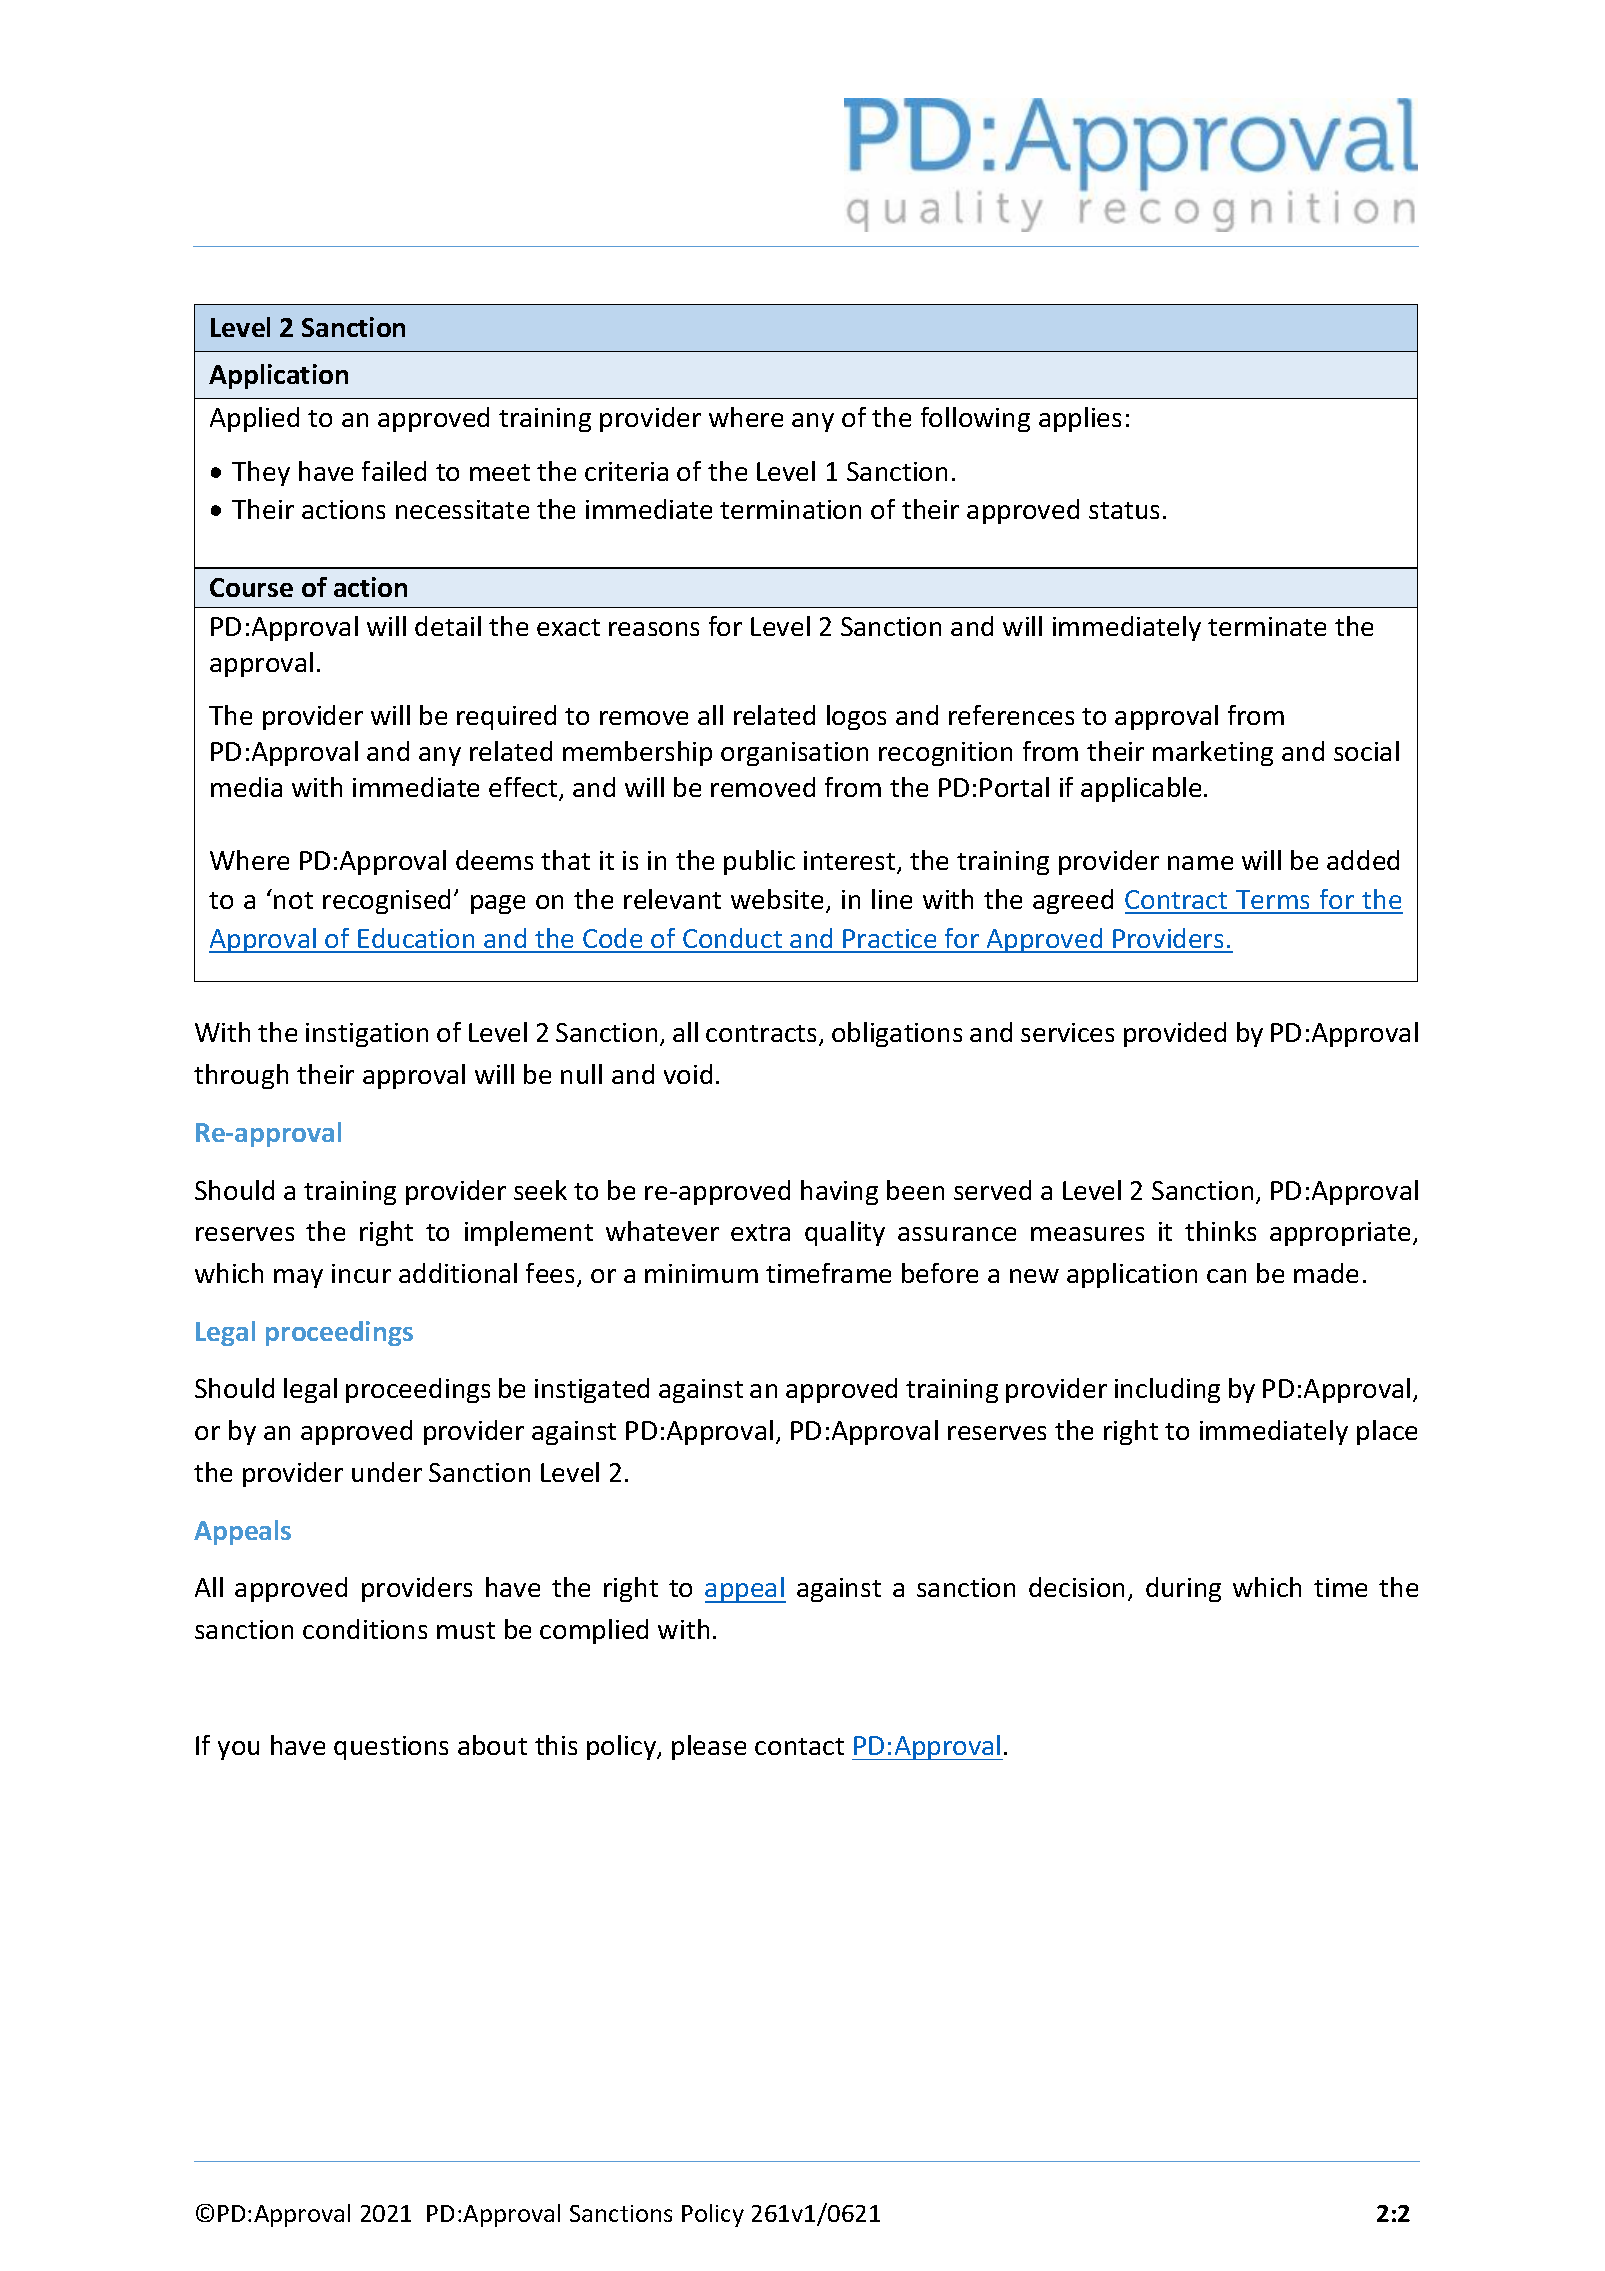  I want to click on provided, so click(1175, 1034).
